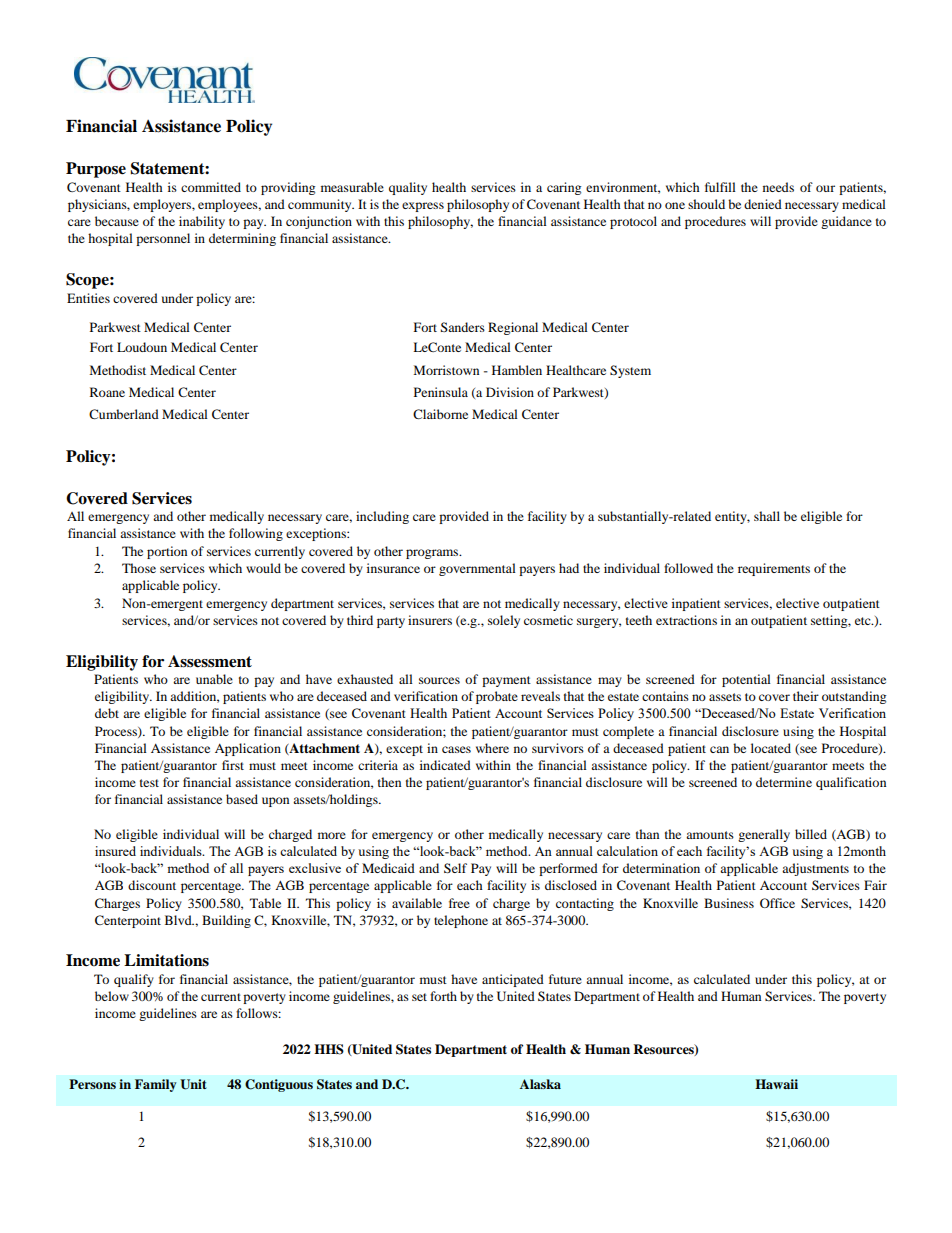  I want to click on express, so click(423, 207).
